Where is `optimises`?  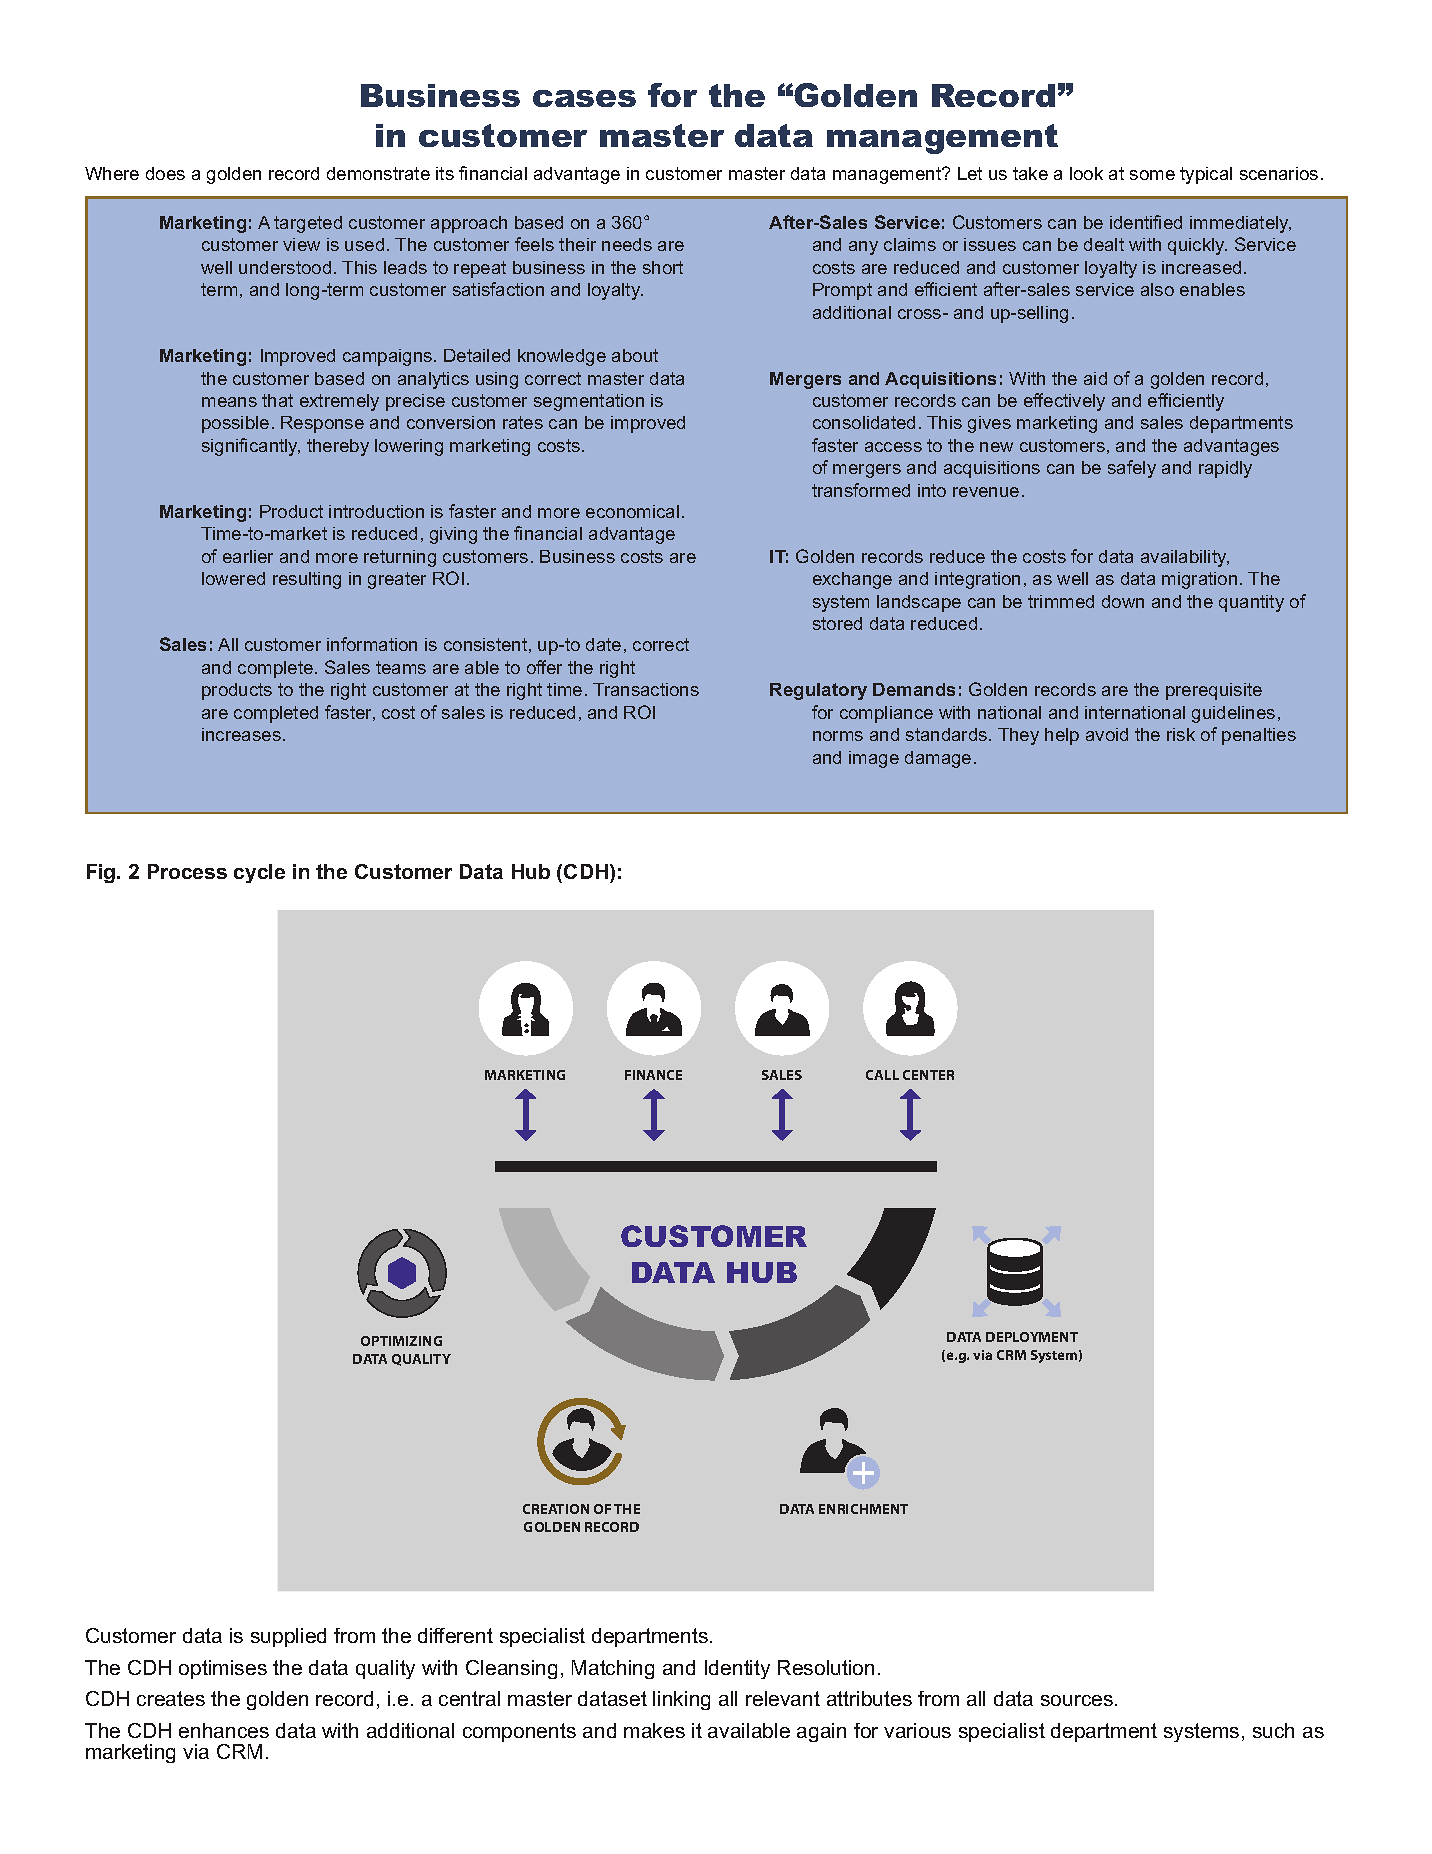
optimises is located at coordinates (223, 1669).
